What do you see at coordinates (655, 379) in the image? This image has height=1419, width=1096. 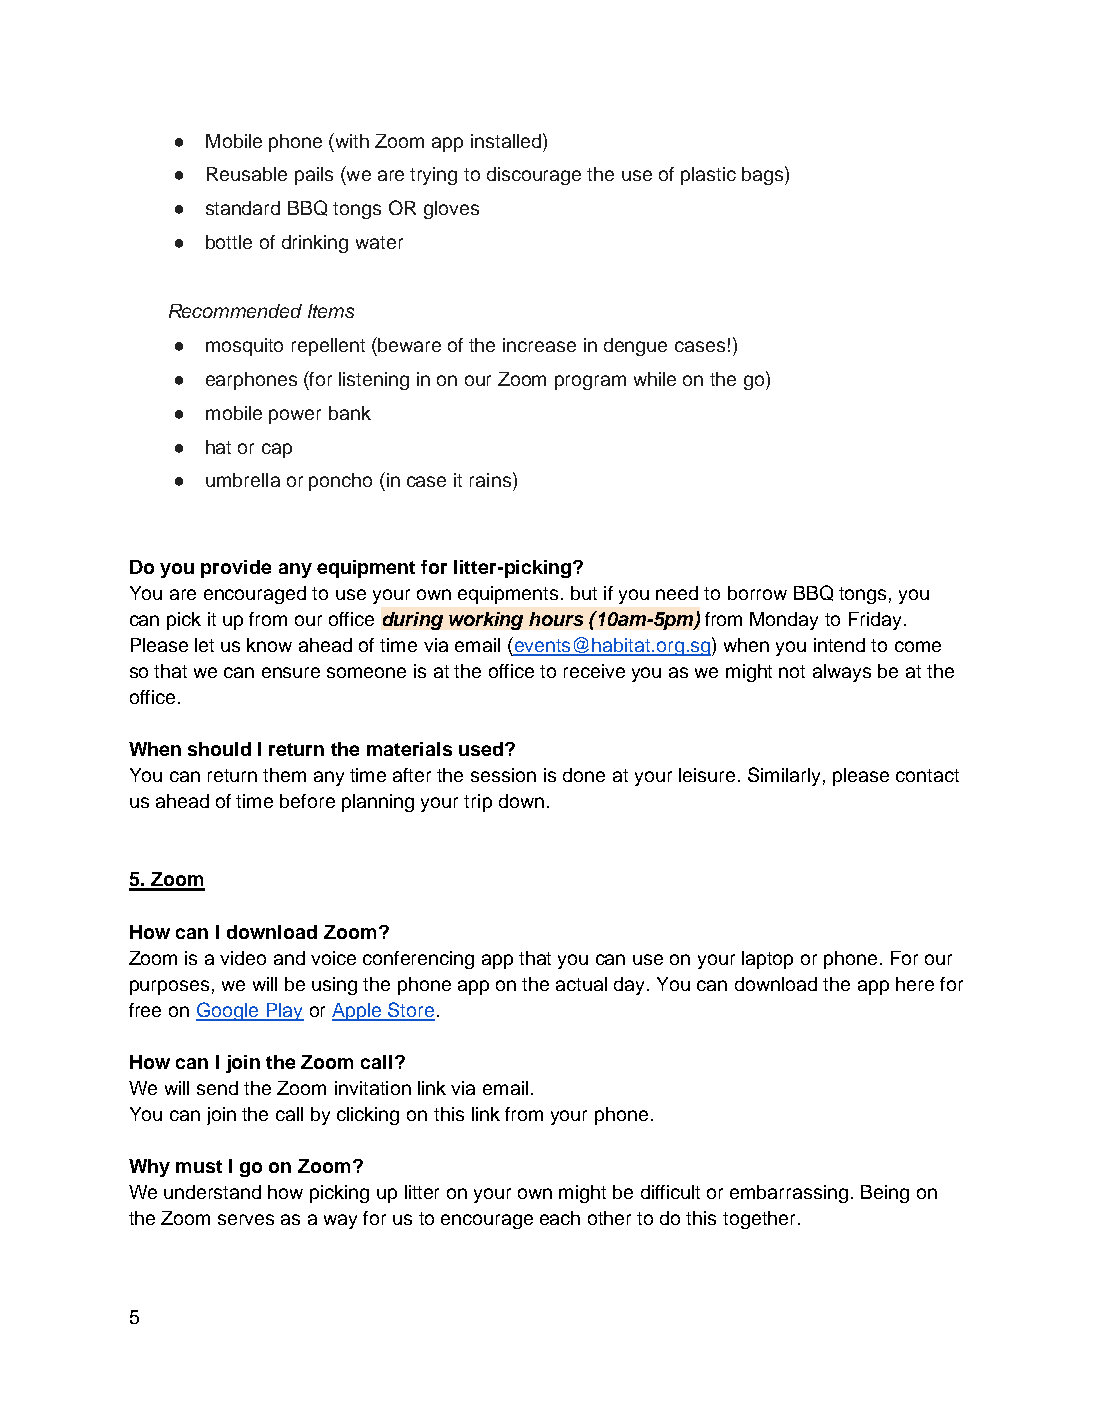 I see `while` at bounding box center [655, 379].
